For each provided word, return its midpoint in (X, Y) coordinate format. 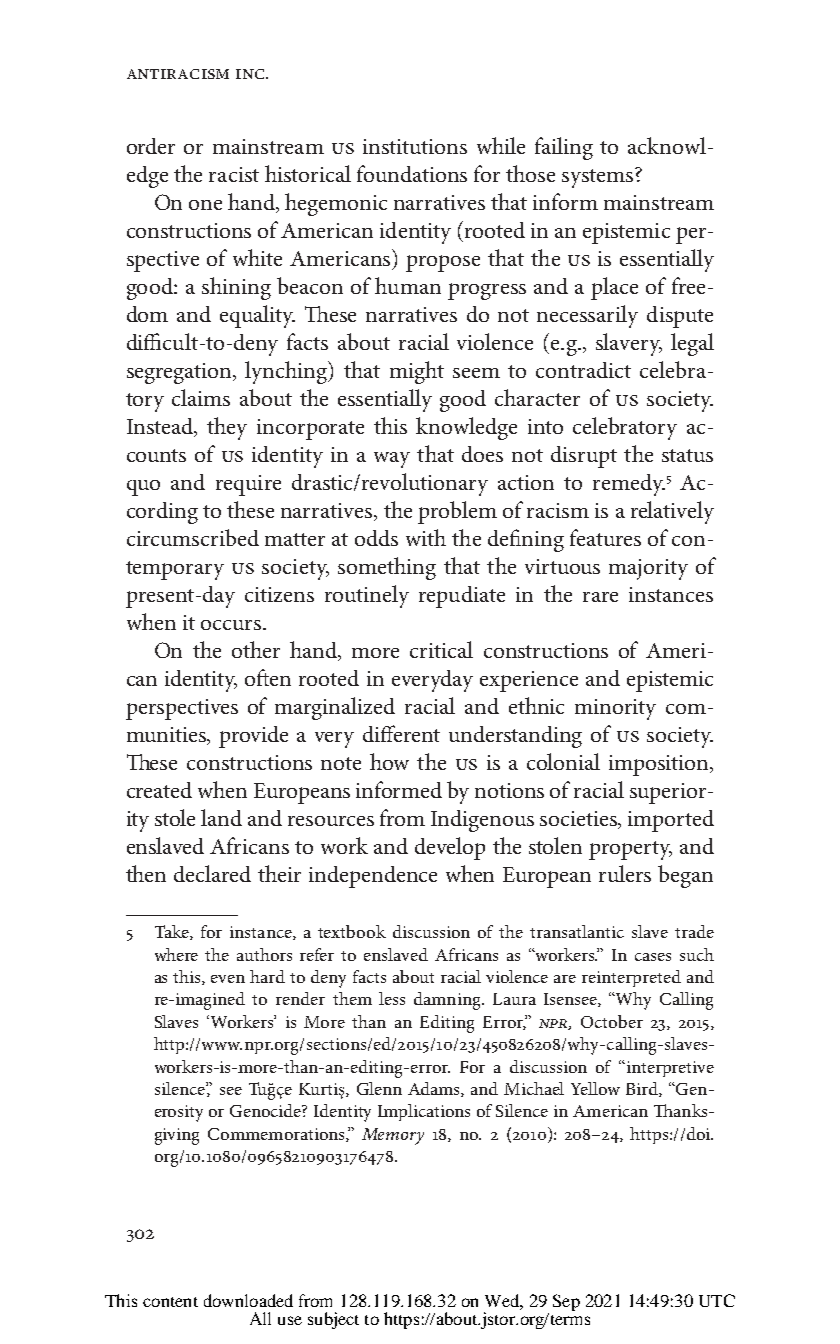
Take (173, 932)
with (426, 537)
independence (373, 877)
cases (653, 957)
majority (648, 569)
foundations (412, 173)
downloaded (248, 1300)
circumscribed (193, 537)
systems (599, 178)
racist (234, 174)
